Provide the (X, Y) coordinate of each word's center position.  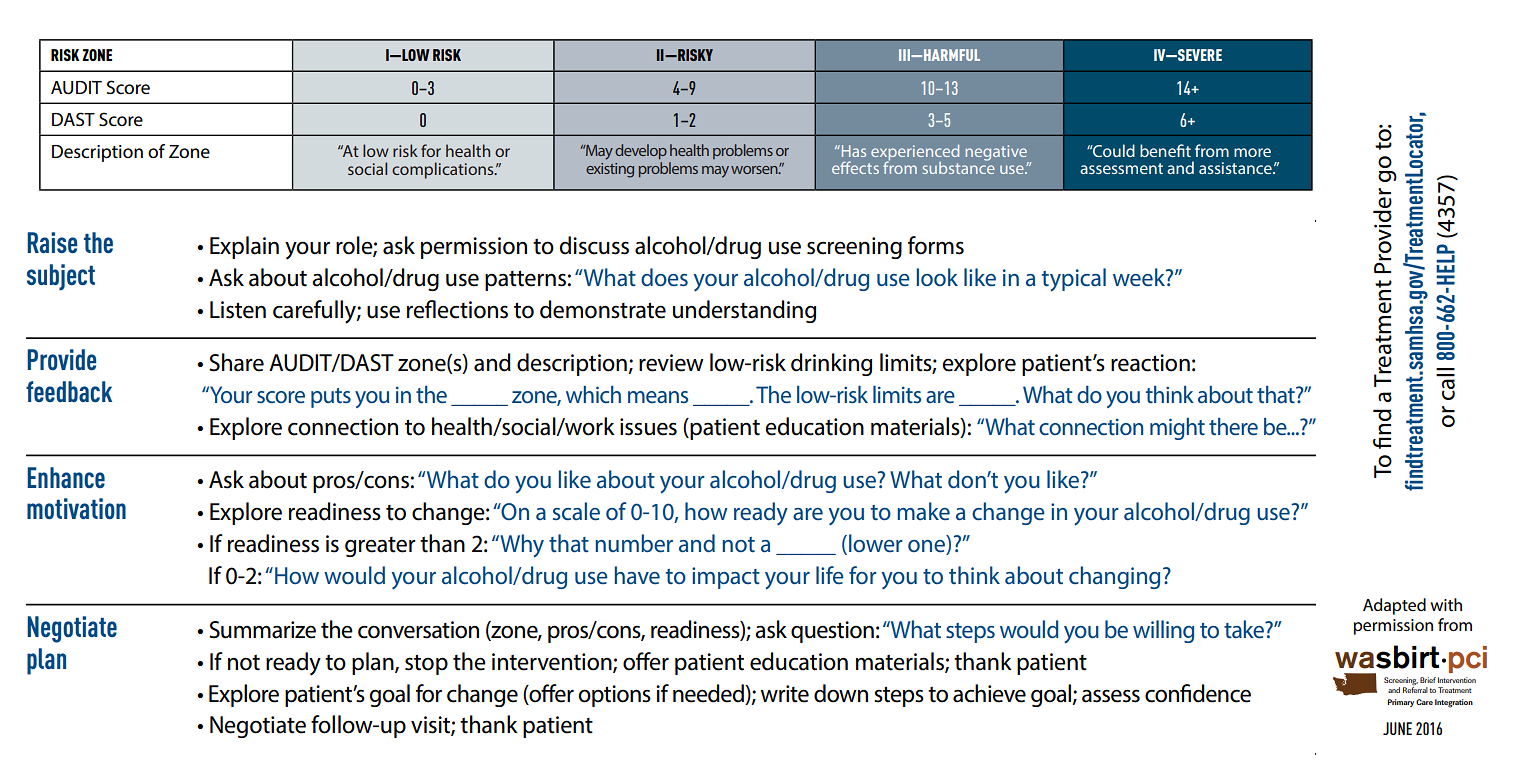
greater (380, 547)
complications (444, 170)
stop (426, 664)
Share (236, 362)
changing (1114, 577)
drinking (831, 364)
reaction (1150, 363)
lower (876, 543)
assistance (1236, 168)
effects (855, 167)
